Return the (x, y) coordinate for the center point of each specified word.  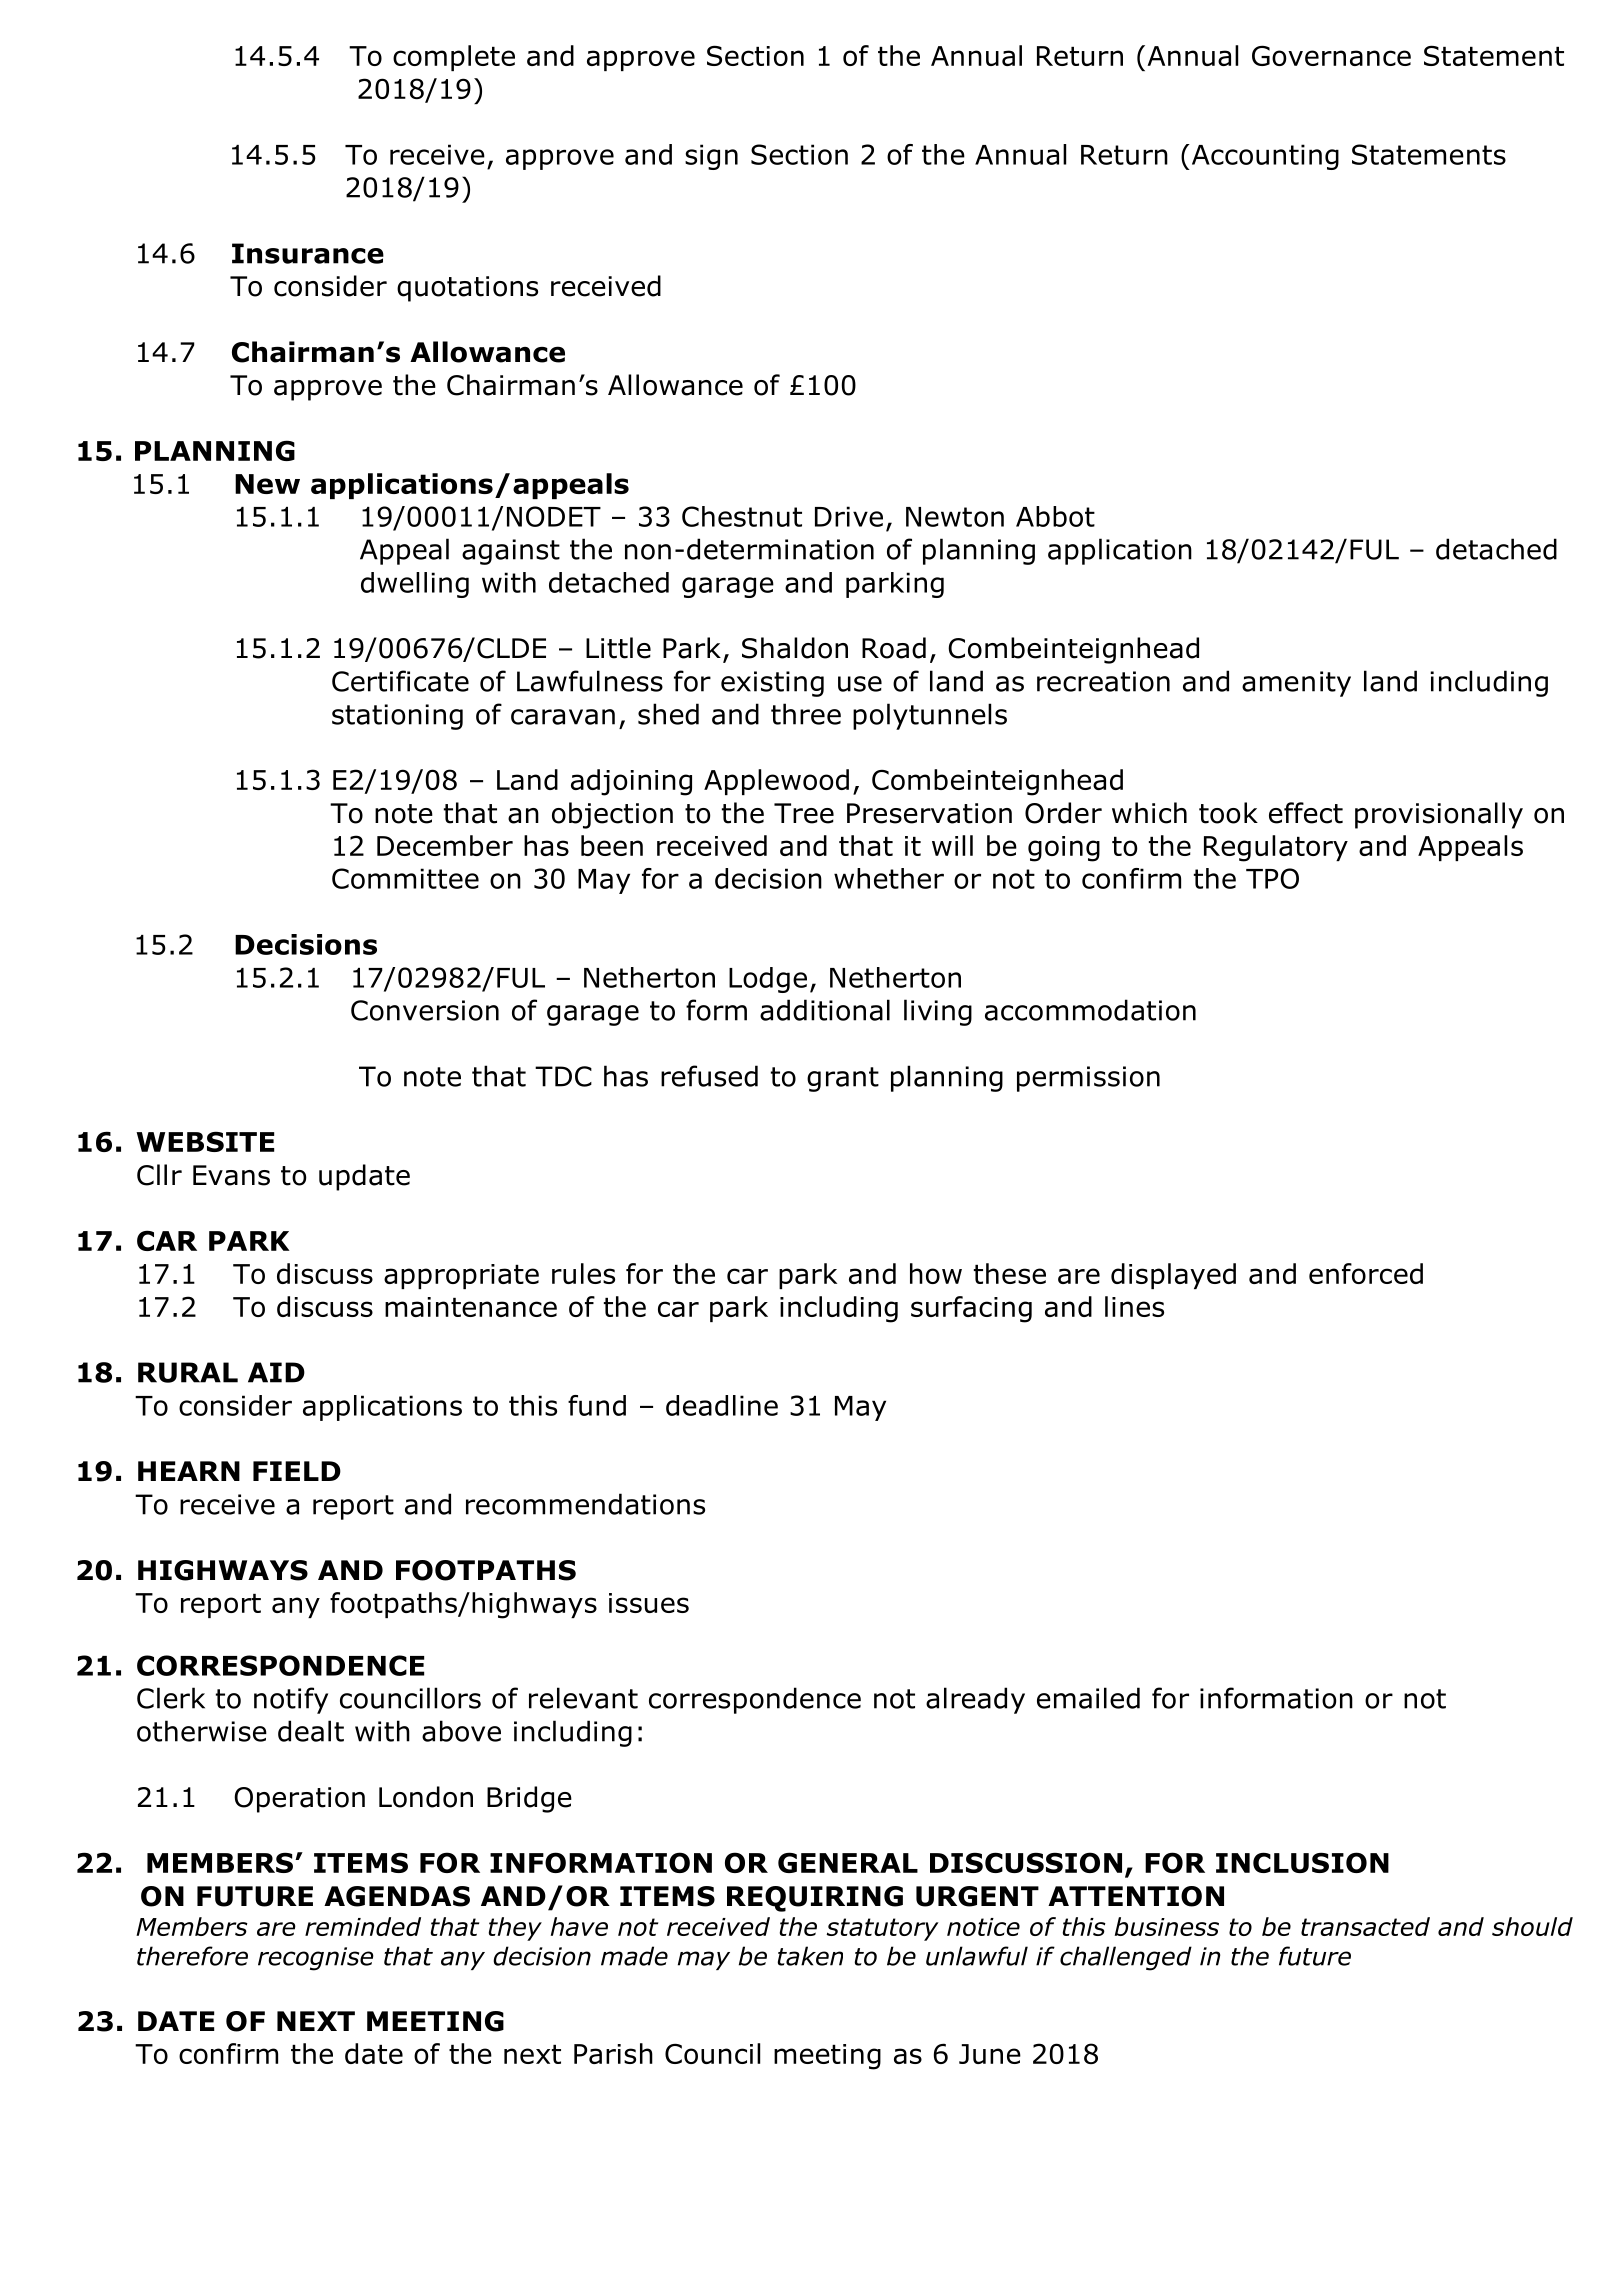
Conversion (425, 1010)
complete (454, 58)
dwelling (415, 585)
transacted (1365, 1926)
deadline (722, 1405)
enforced (1366, 1273)
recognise (316, 1959)
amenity (1296, 684)
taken (810, 1956)
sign (711, 157)
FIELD (297, 1471)
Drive (849, 516)
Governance (1331, 55)
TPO (1272, 878)
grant (843, 1079)
